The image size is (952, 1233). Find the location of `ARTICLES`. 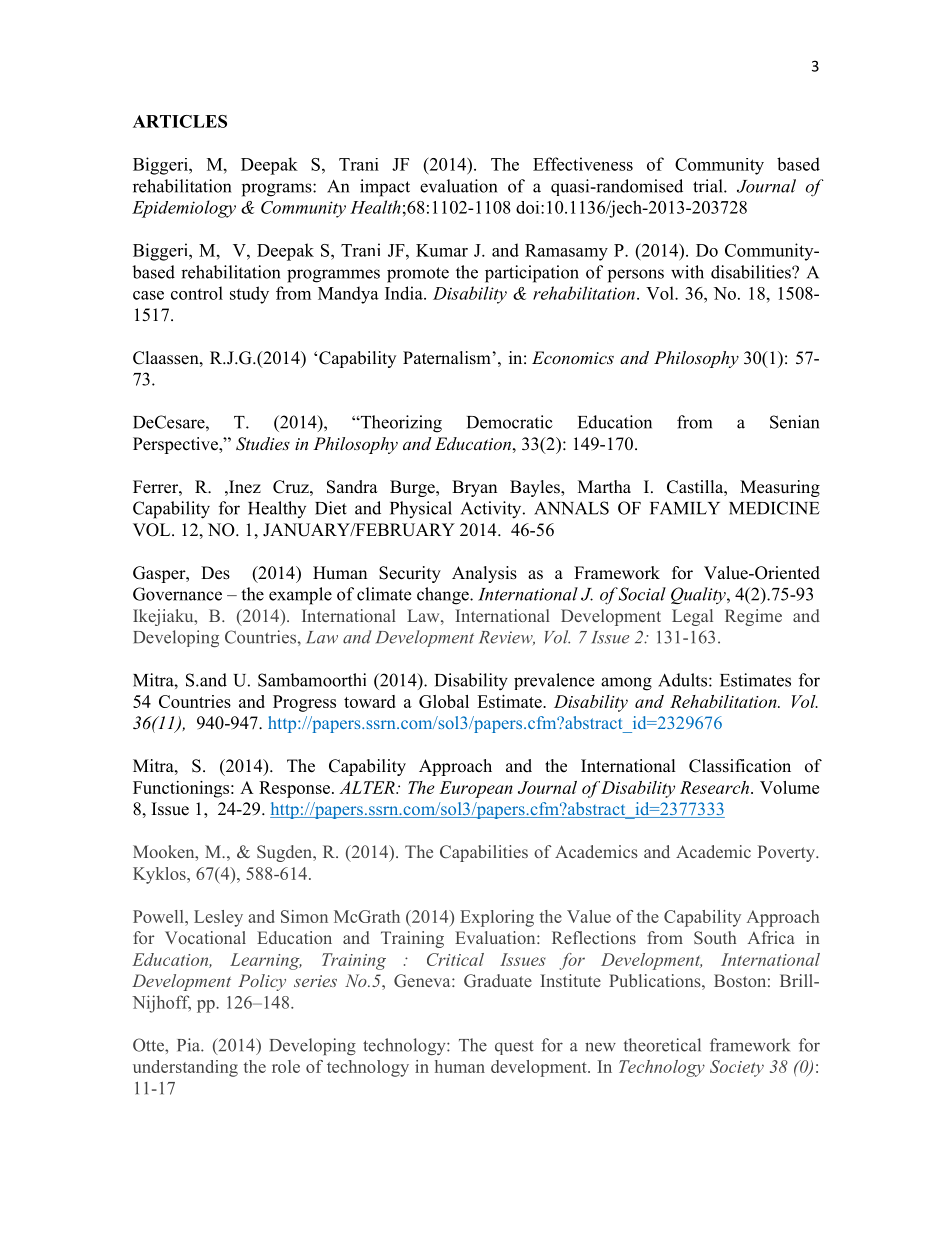

ARTICLES is located at coordinates (180, 121).
